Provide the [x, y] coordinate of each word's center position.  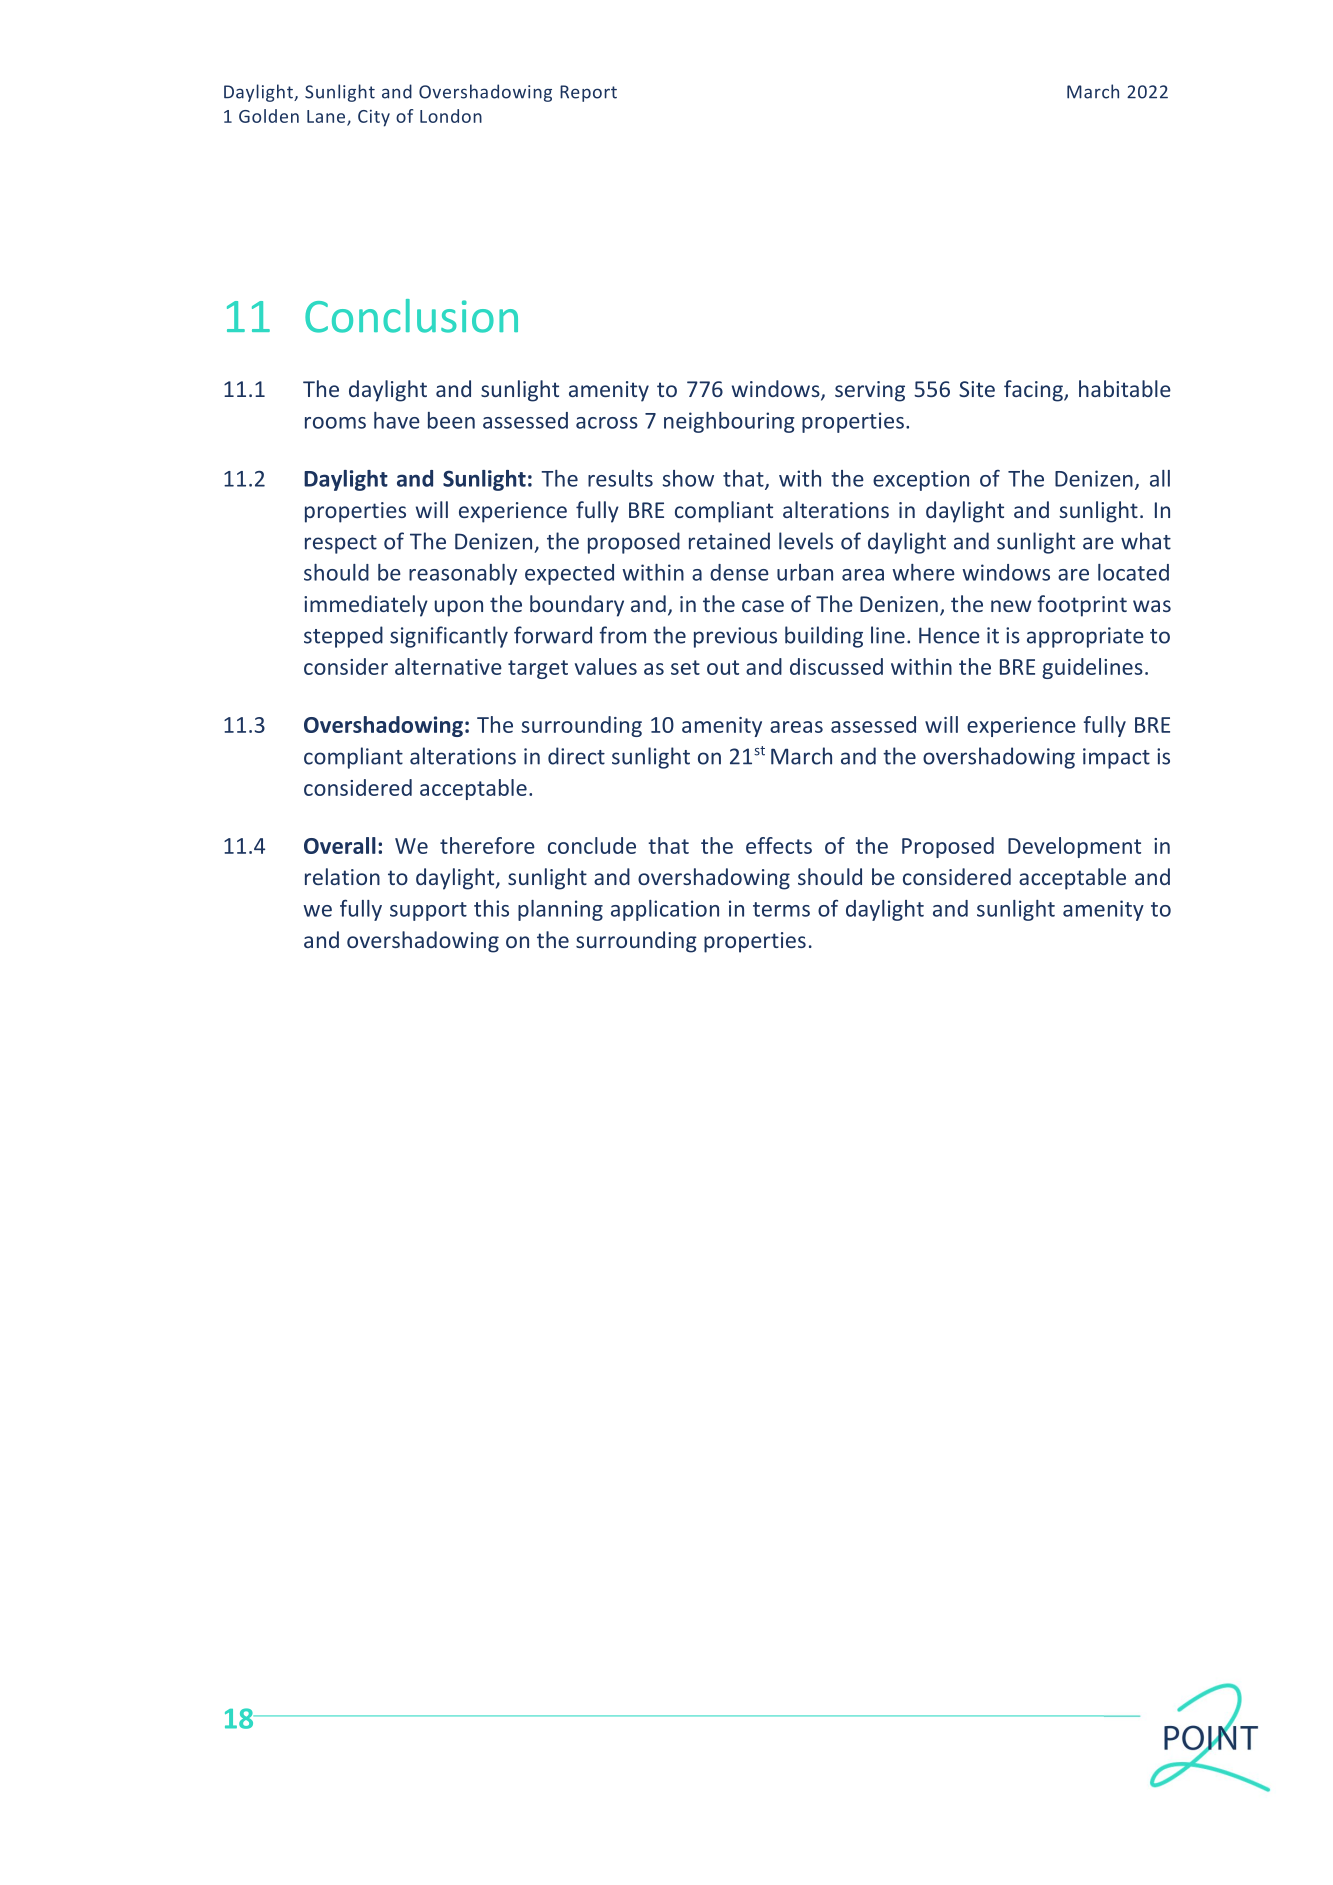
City [374, 118]
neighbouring [729, 422]
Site [977, 389]
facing [1034, 391]
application [665, 910]
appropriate [1085, 637]
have [397, 420]
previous [735, 637]
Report [588, 93]
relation [342, 876]
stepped [343, 637]
